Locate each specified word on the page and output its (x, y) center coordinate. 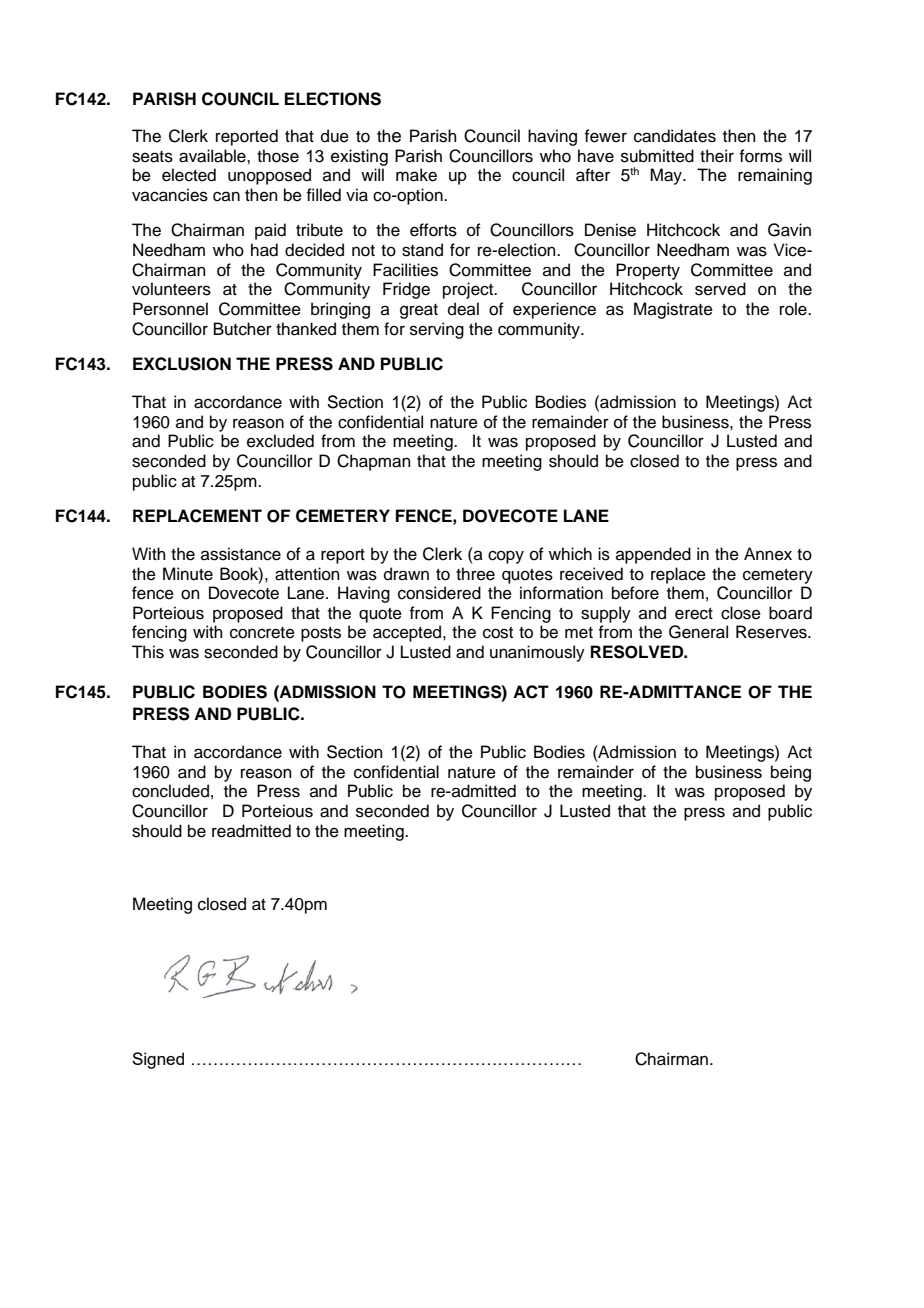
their (717, 156)
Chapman (374, 462)
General (698, 632)
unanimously (537, 653)
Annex (768, 554)
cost (498, 633)
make (416, 175)
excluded (280, 441)
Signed (158, 1060)
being (791, 773)
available (213, 156)
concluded (170, 791)
